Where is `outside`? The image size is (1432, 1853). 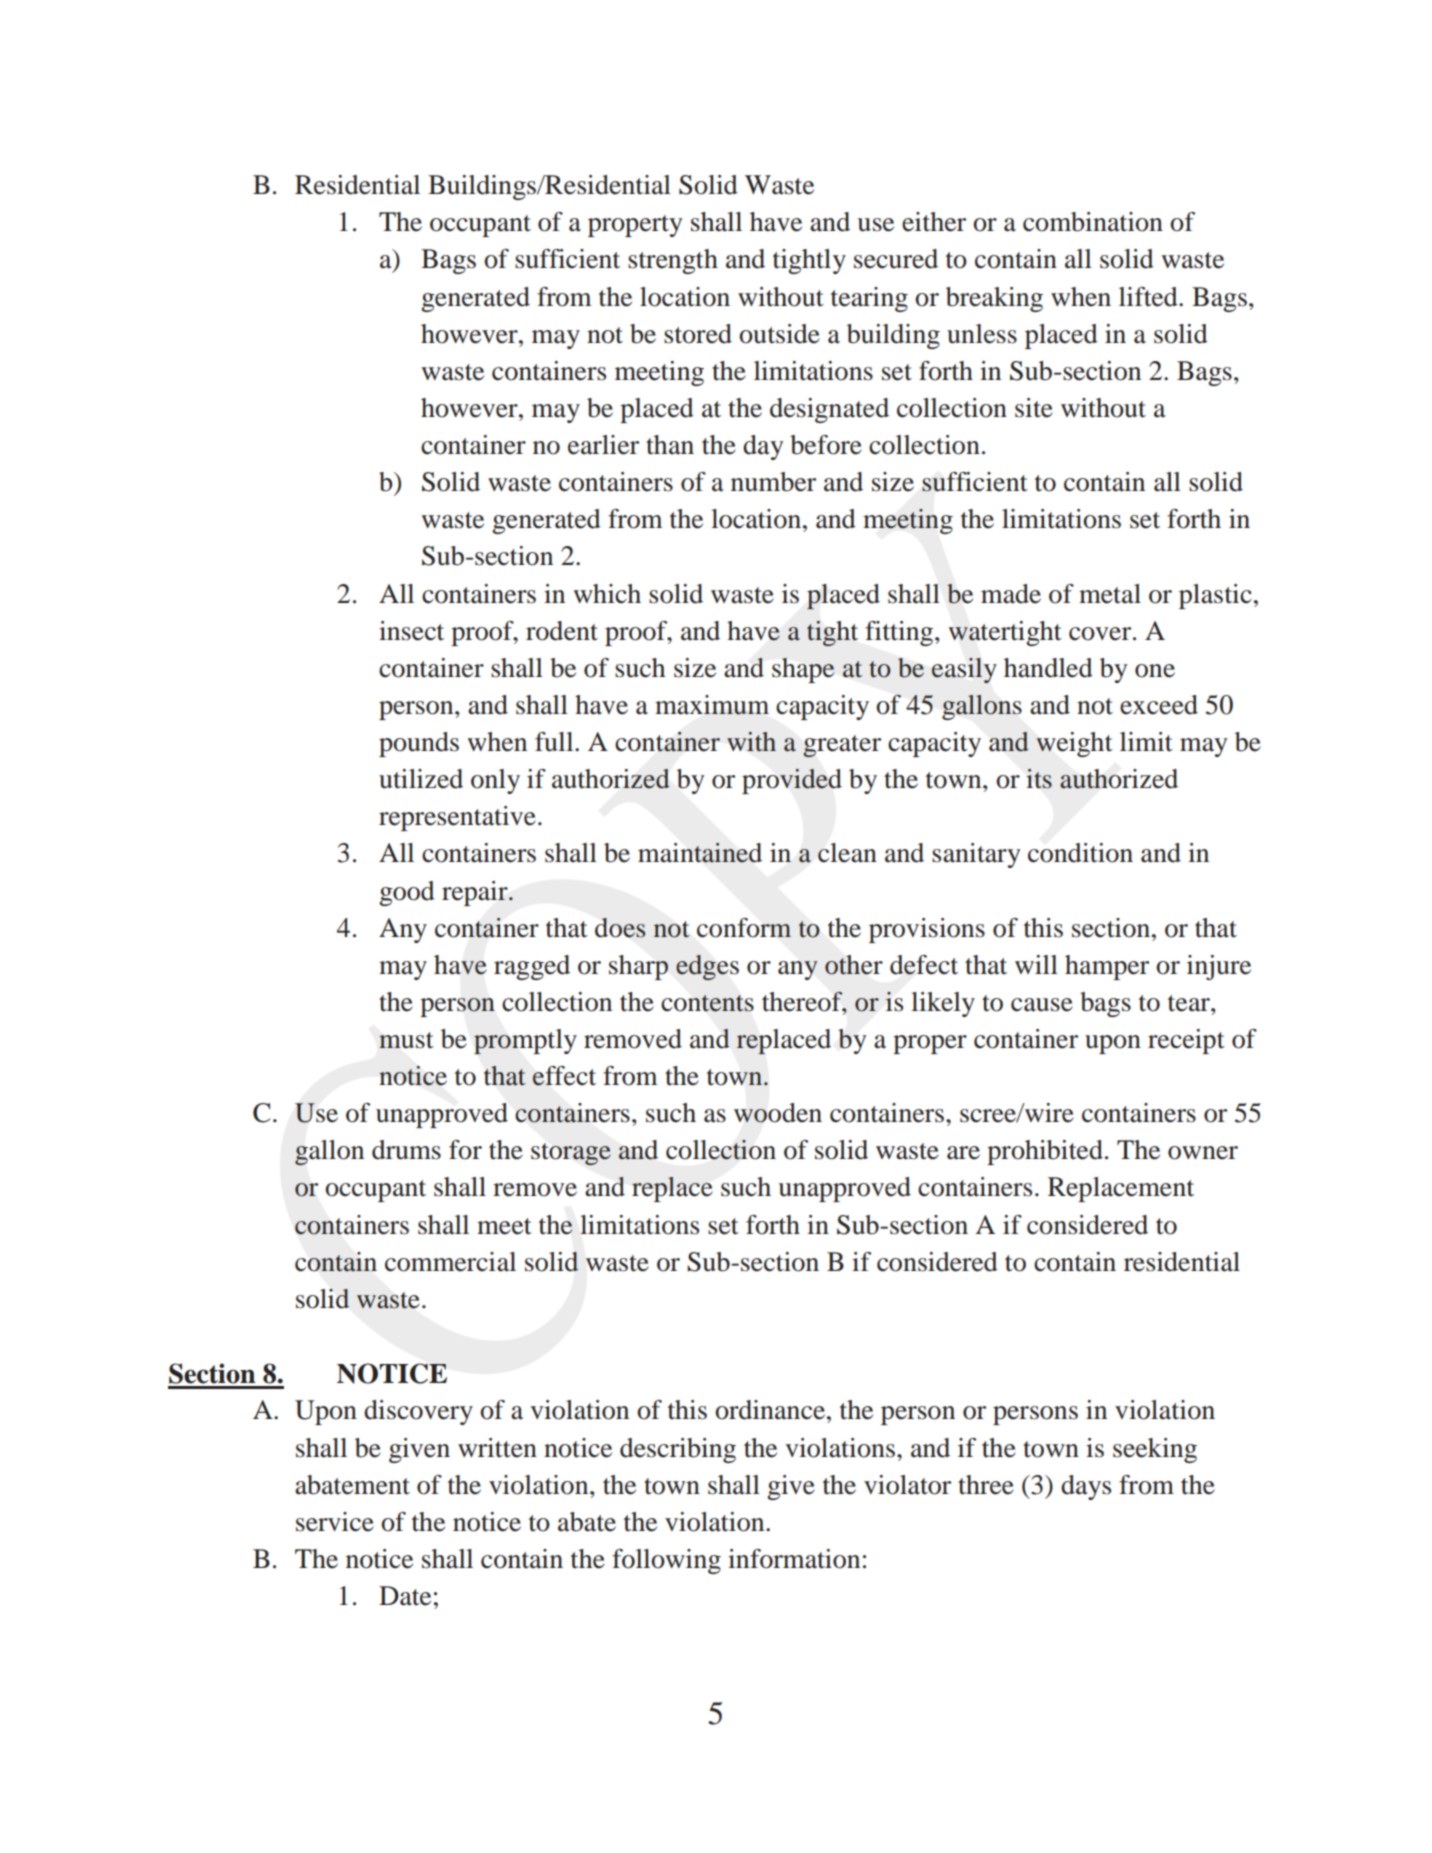 outside is located at coordinates (779, 334).
